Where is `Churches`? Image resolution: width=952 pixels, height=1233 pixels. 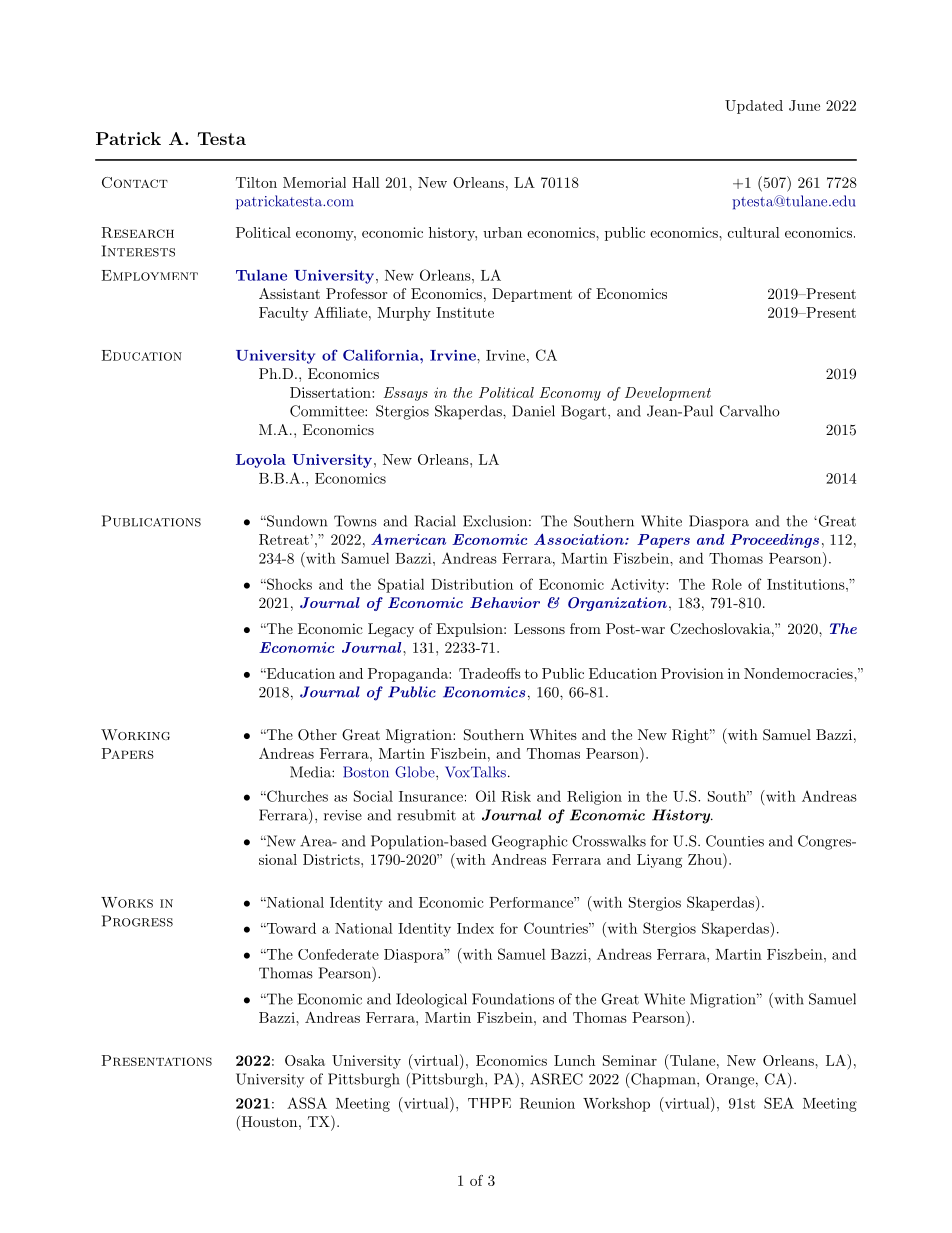
Churches is located at coordinates (296, 796).
